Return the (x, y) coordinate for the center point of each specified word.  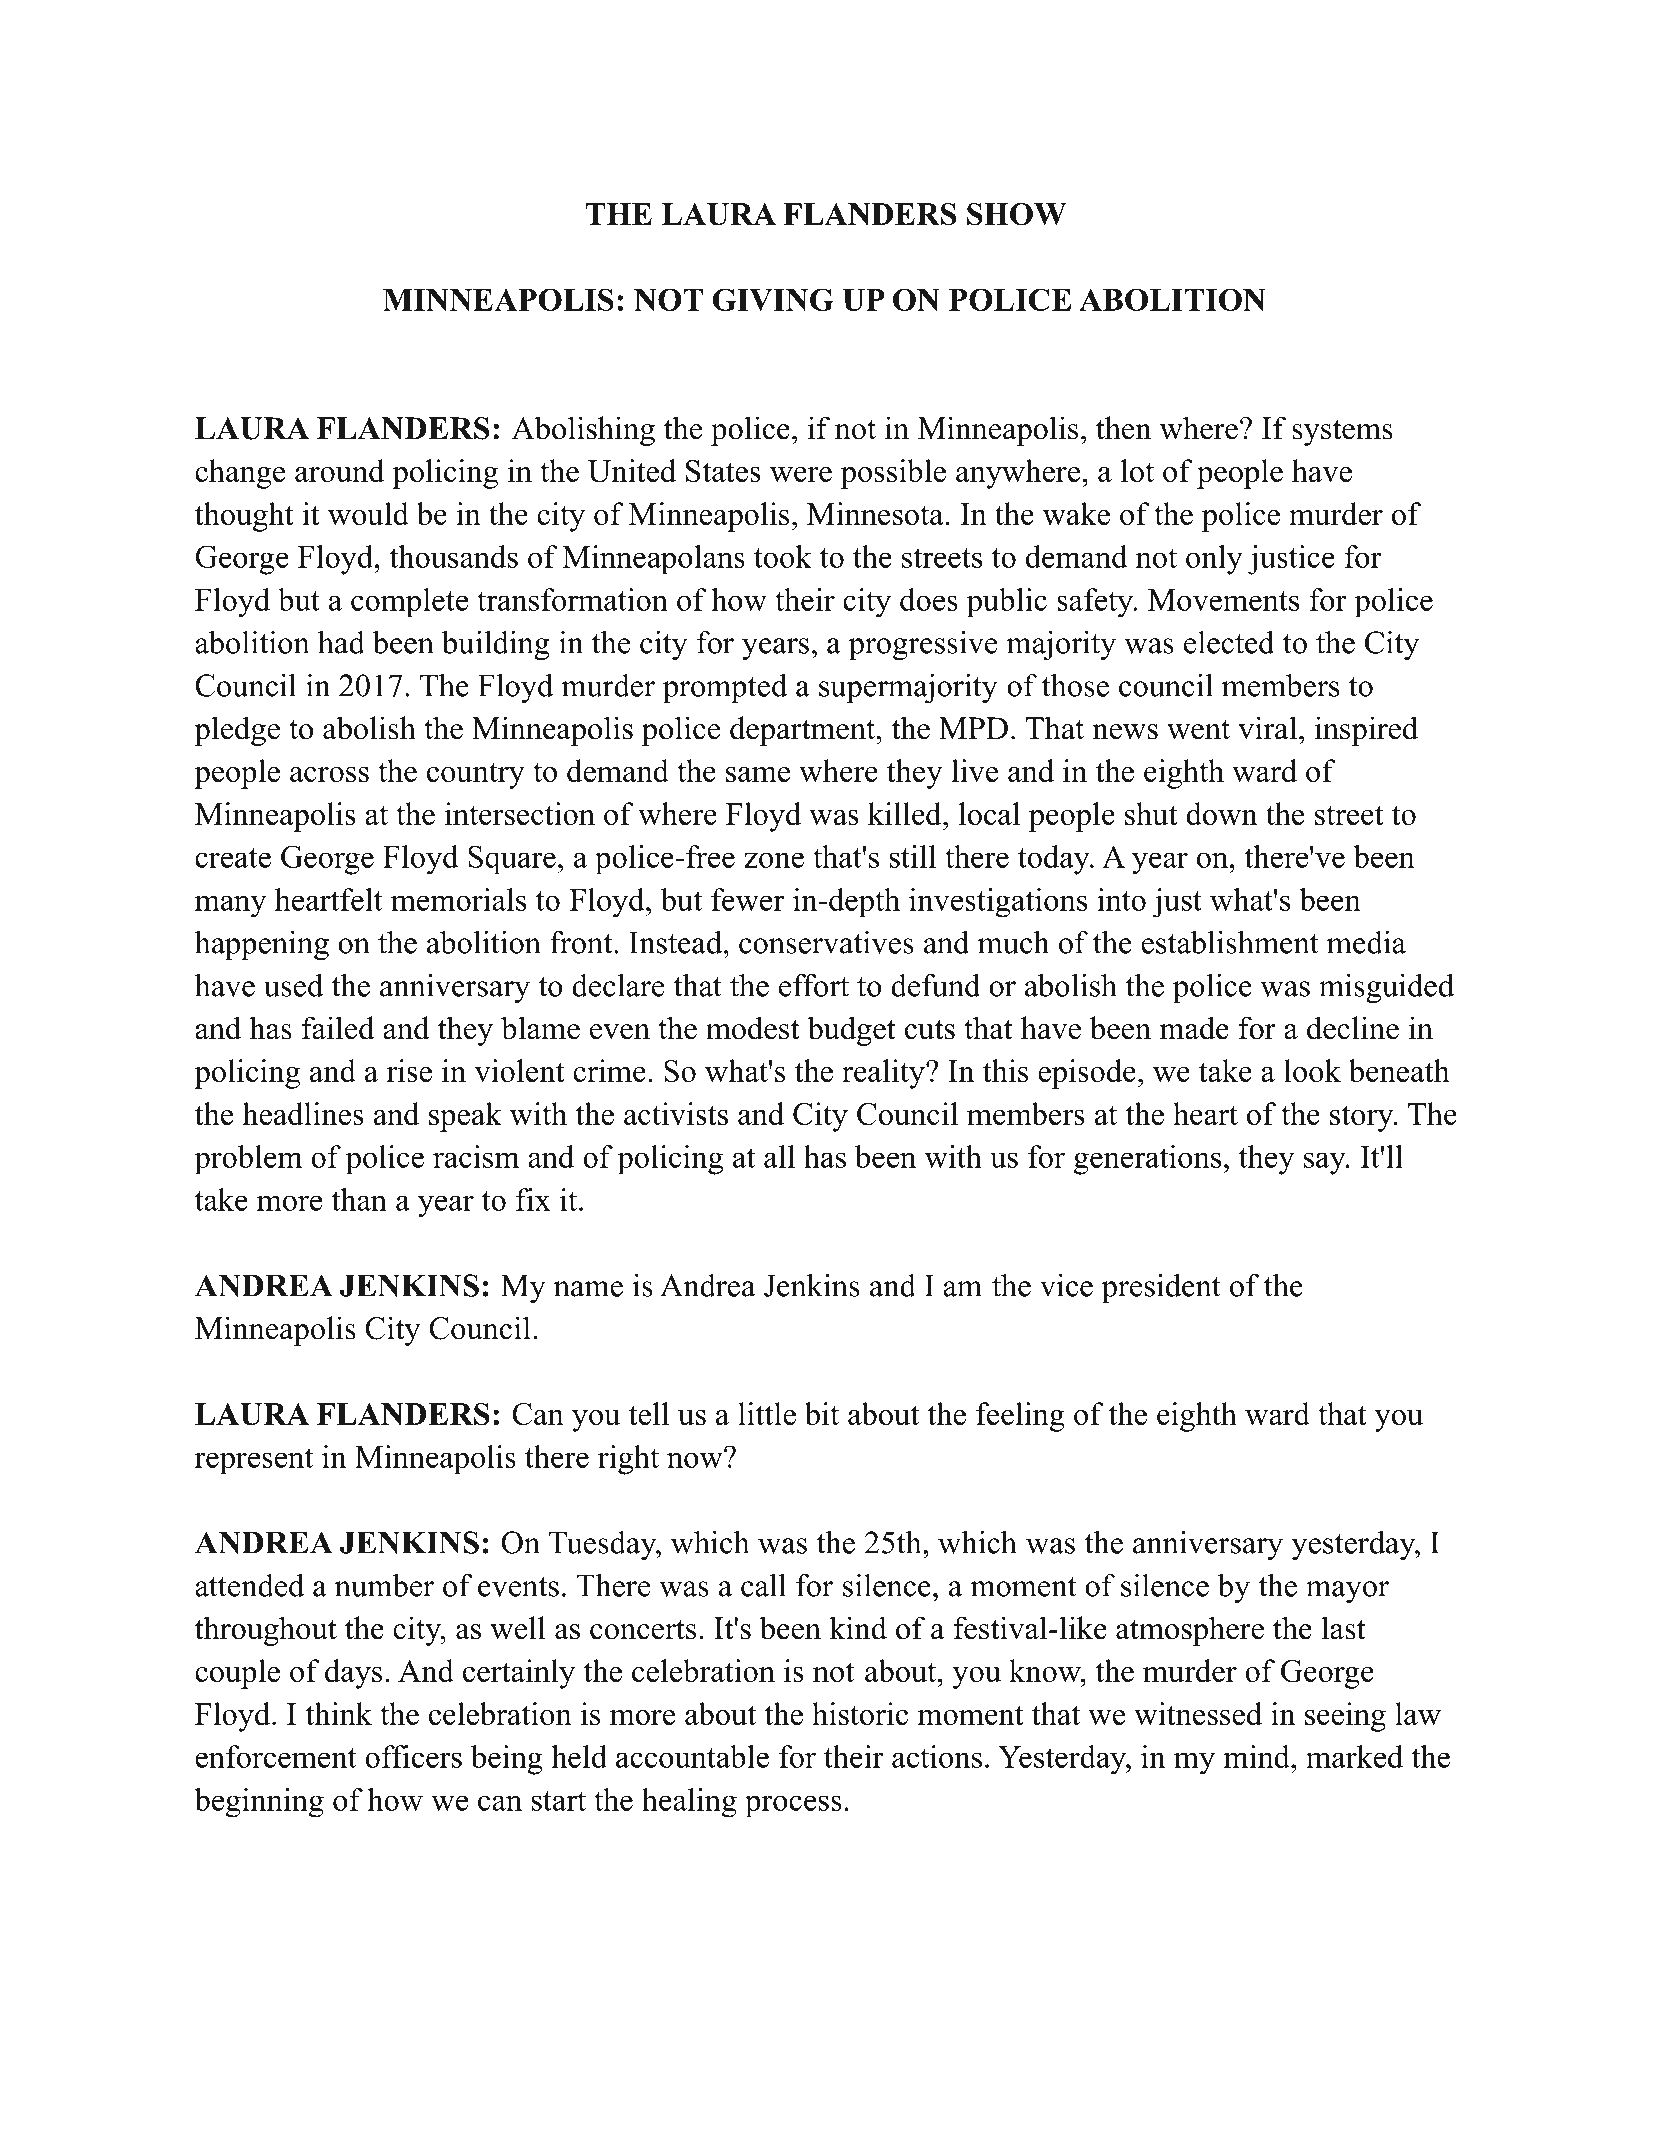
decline (1353, 1028)
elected (1229, 642)
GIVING (773, 299)
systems (1342, 433)
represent (254, 1461)
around (340, 470)
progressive (923, 645)
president (1161, 1288)
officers (413, 1756)
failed (338, 1028)
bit (822, 1413)
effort (814, 985)
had (341, 642)
